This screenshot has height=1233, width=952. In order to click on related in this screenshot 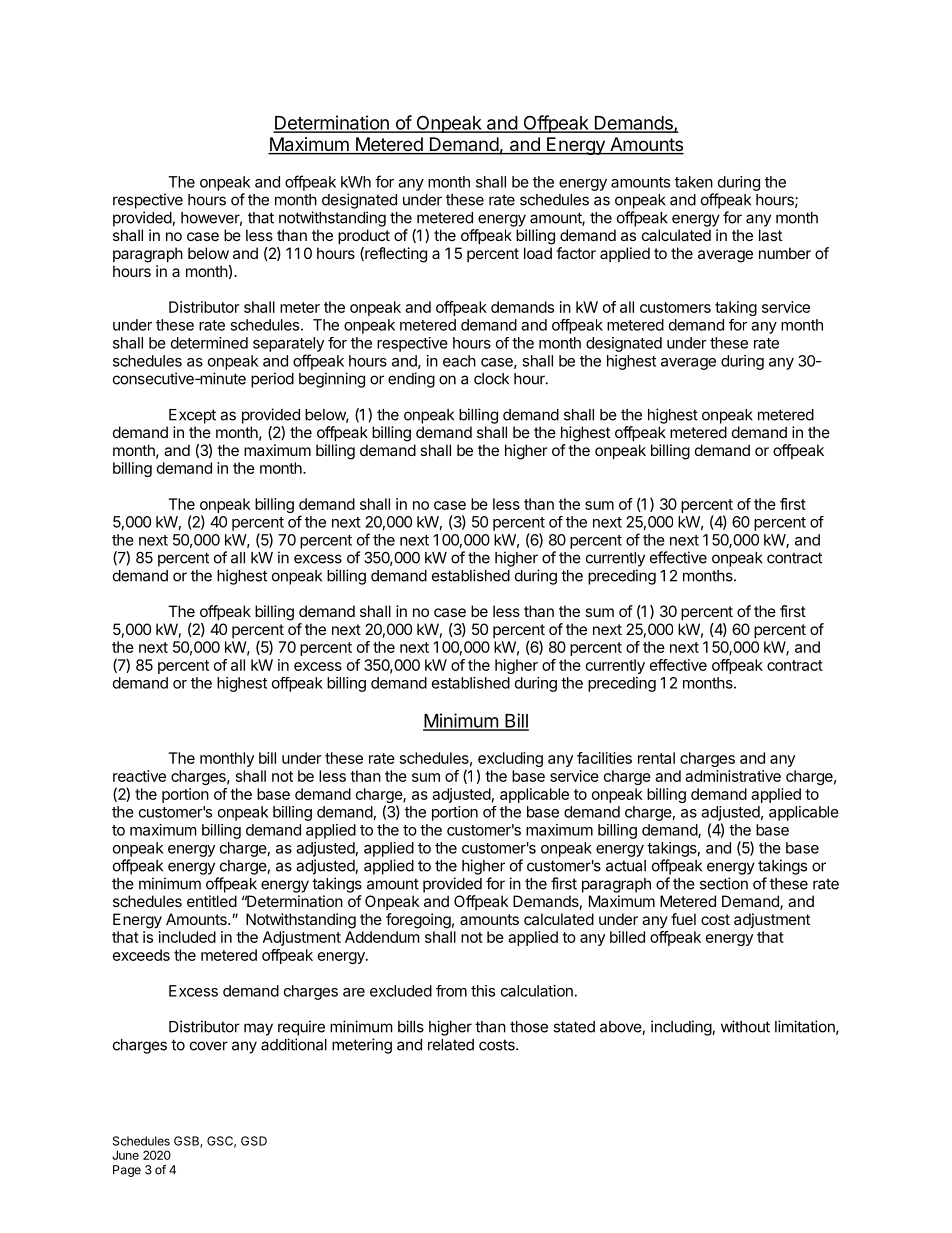, I will do `click(451, 1045)`.
